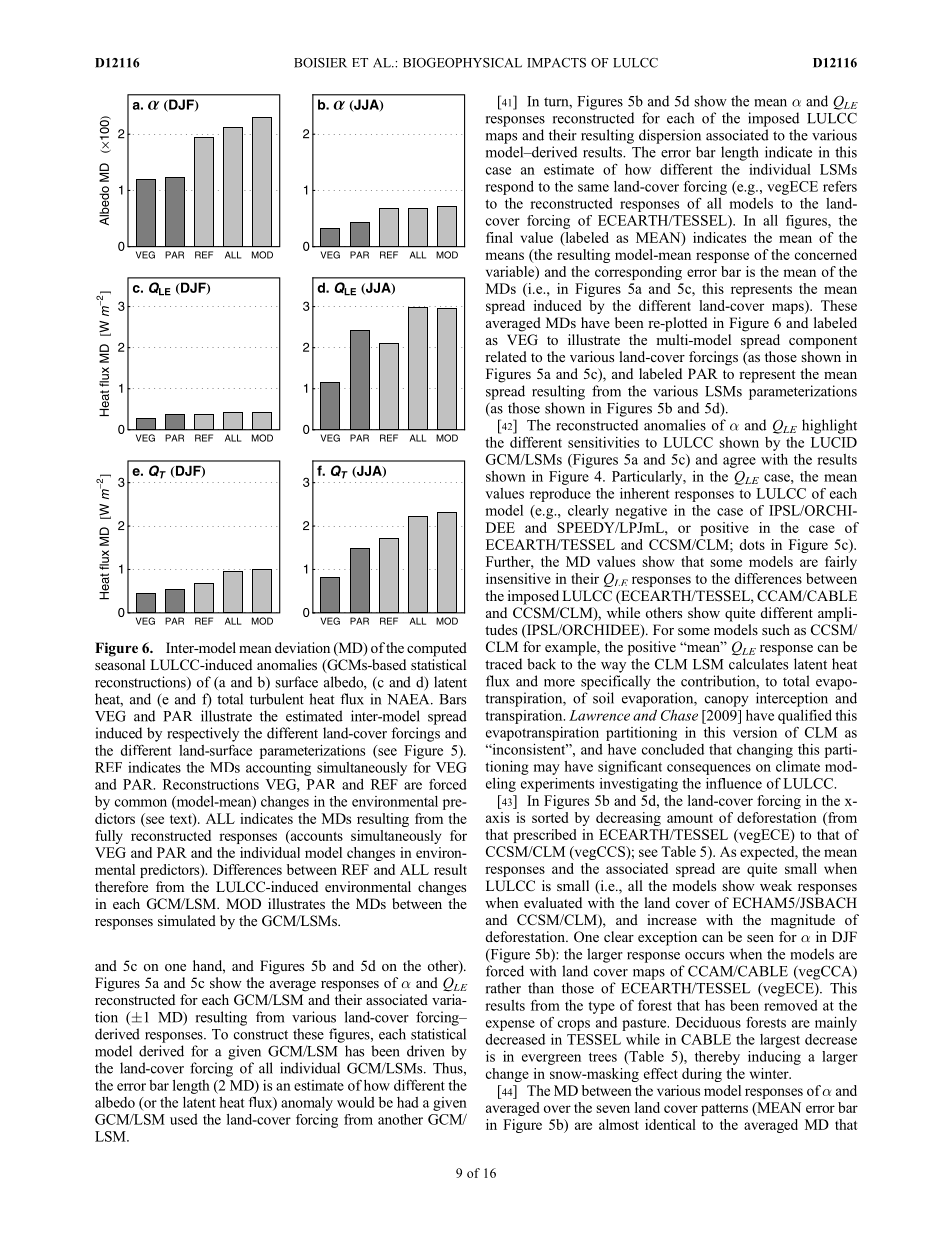  Describe the element at coordinates (556, 63) in the screenshot. I see `IMPACTS` at that location.
